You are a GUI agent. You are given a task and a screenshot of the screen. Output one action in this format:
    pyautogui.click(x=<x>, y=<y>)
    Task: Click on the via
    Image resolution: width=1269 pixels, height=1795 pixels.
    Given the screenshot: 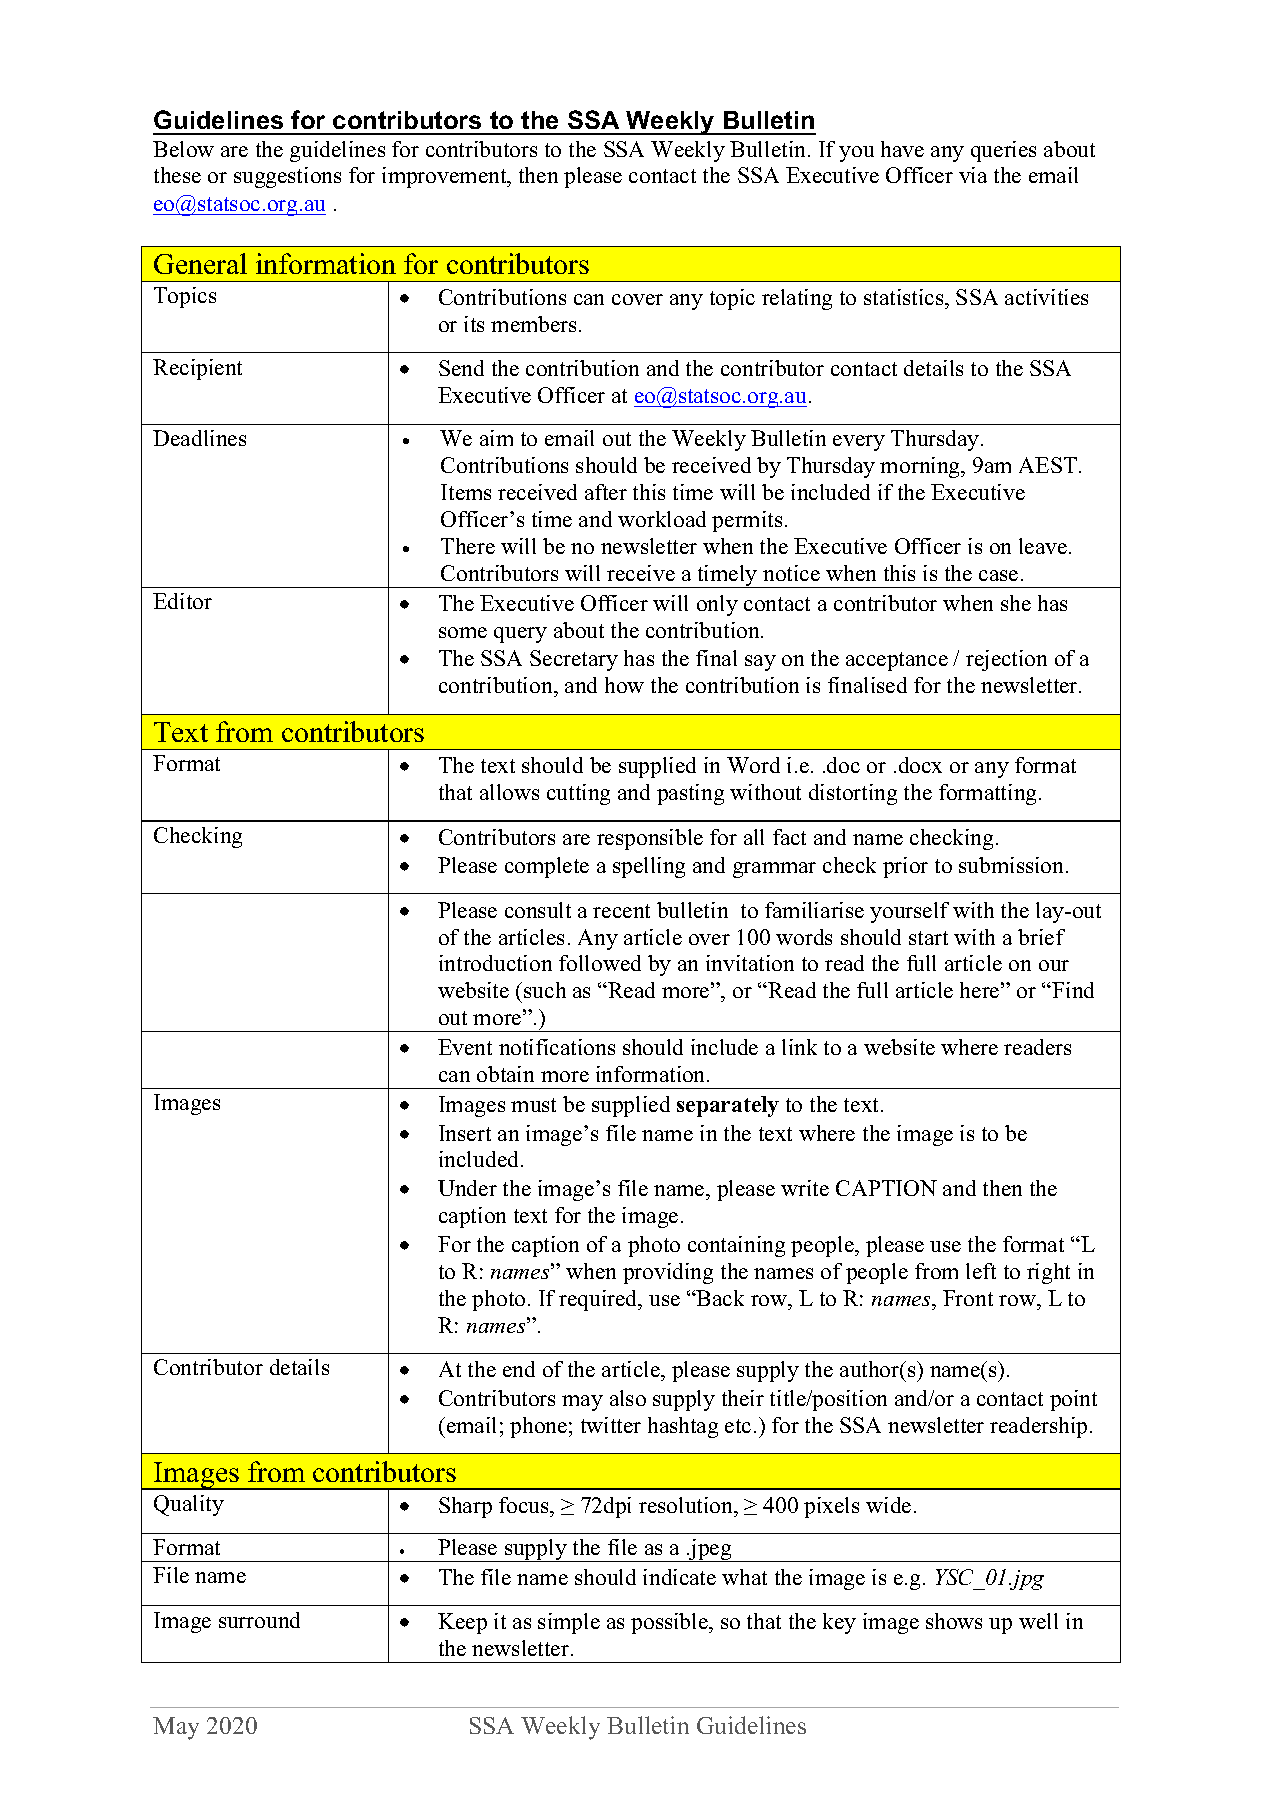 What is the action you would take?
    pyautogui.click(x=973, y=175)
